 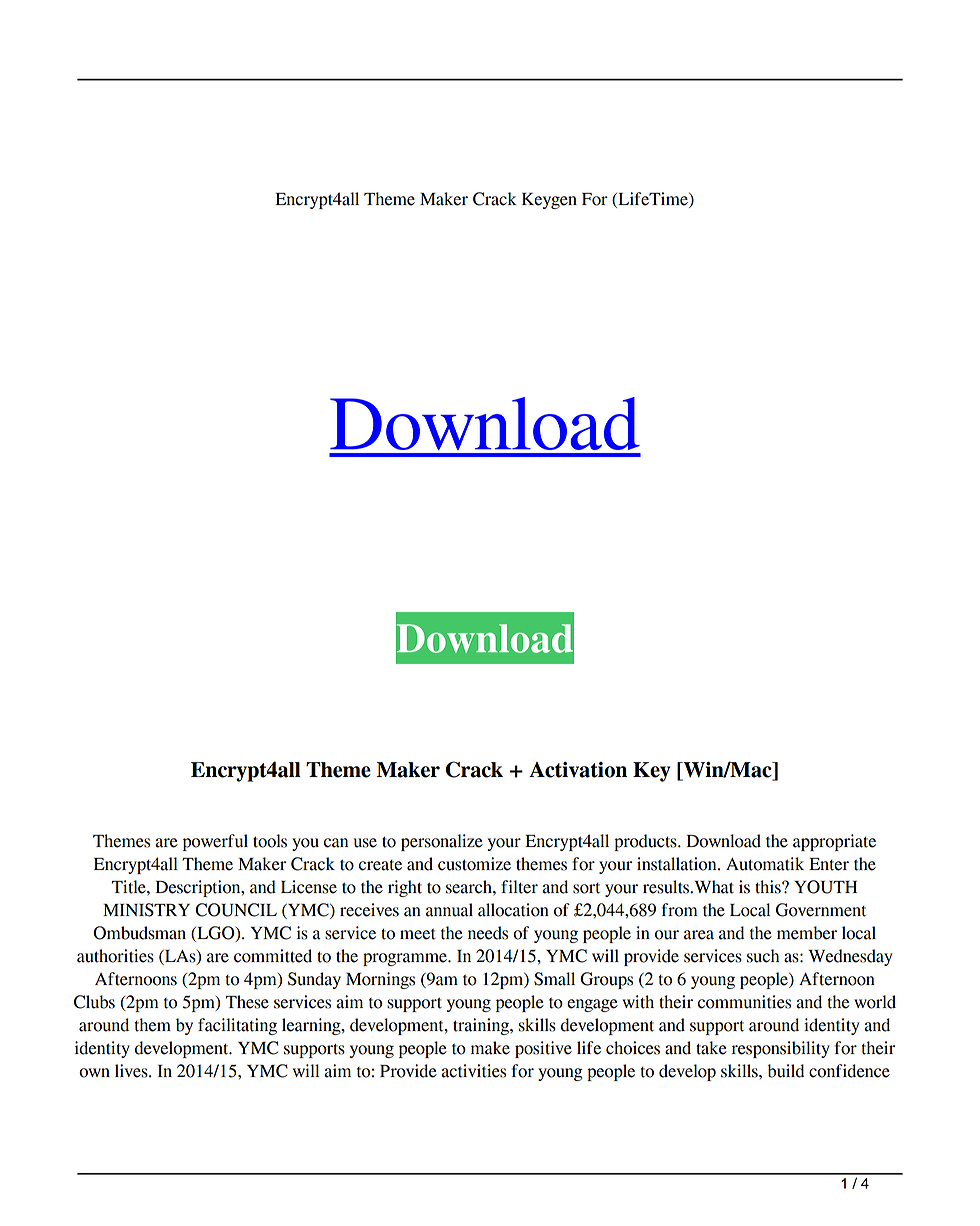 I want to click on Enter, so click(x=829, y=864).
